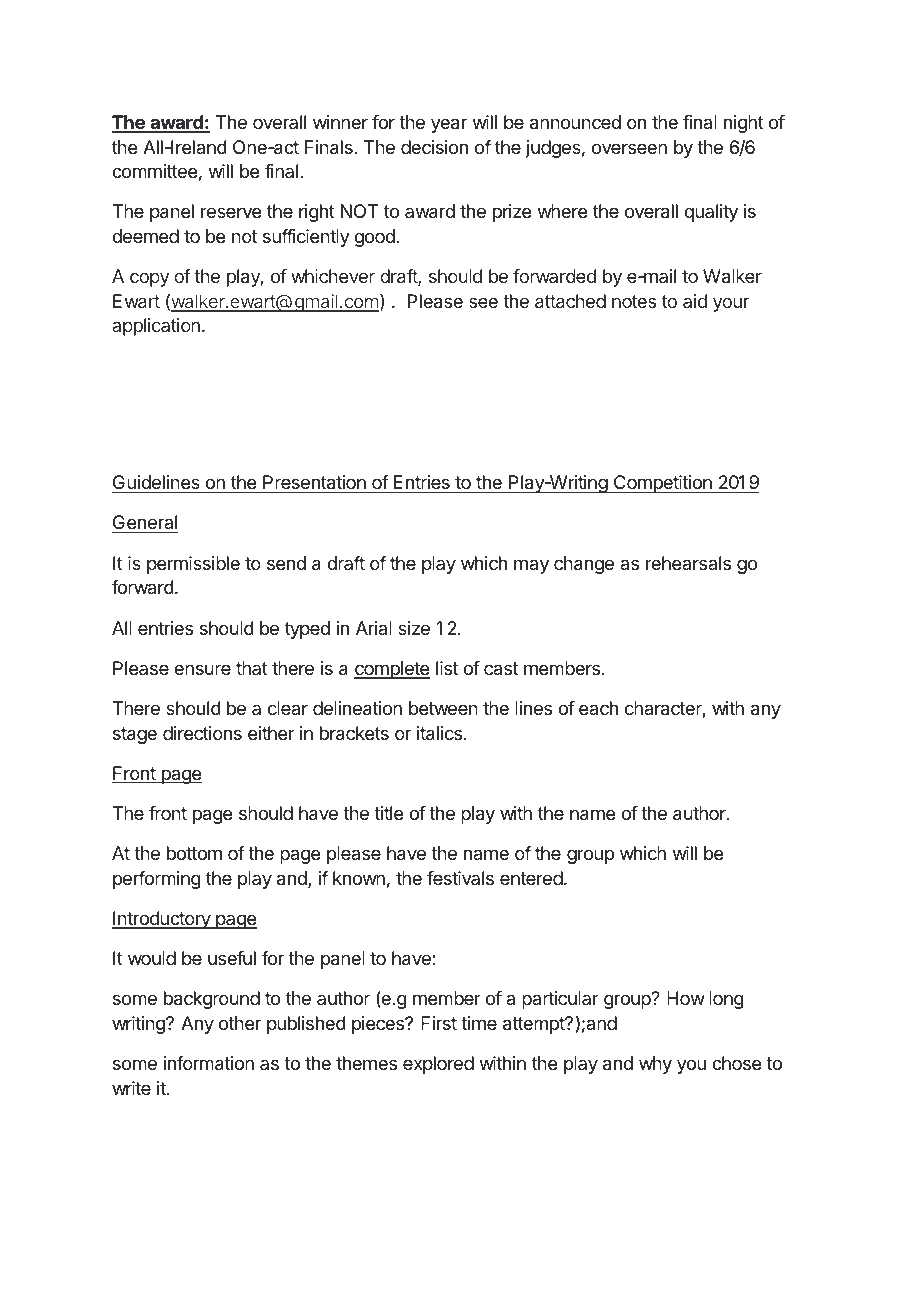 The height and width of the page is (1308, 924). What do you see at coordinates (202, 733) in the page?
I see `directions` at bounding box center [202, 733].
